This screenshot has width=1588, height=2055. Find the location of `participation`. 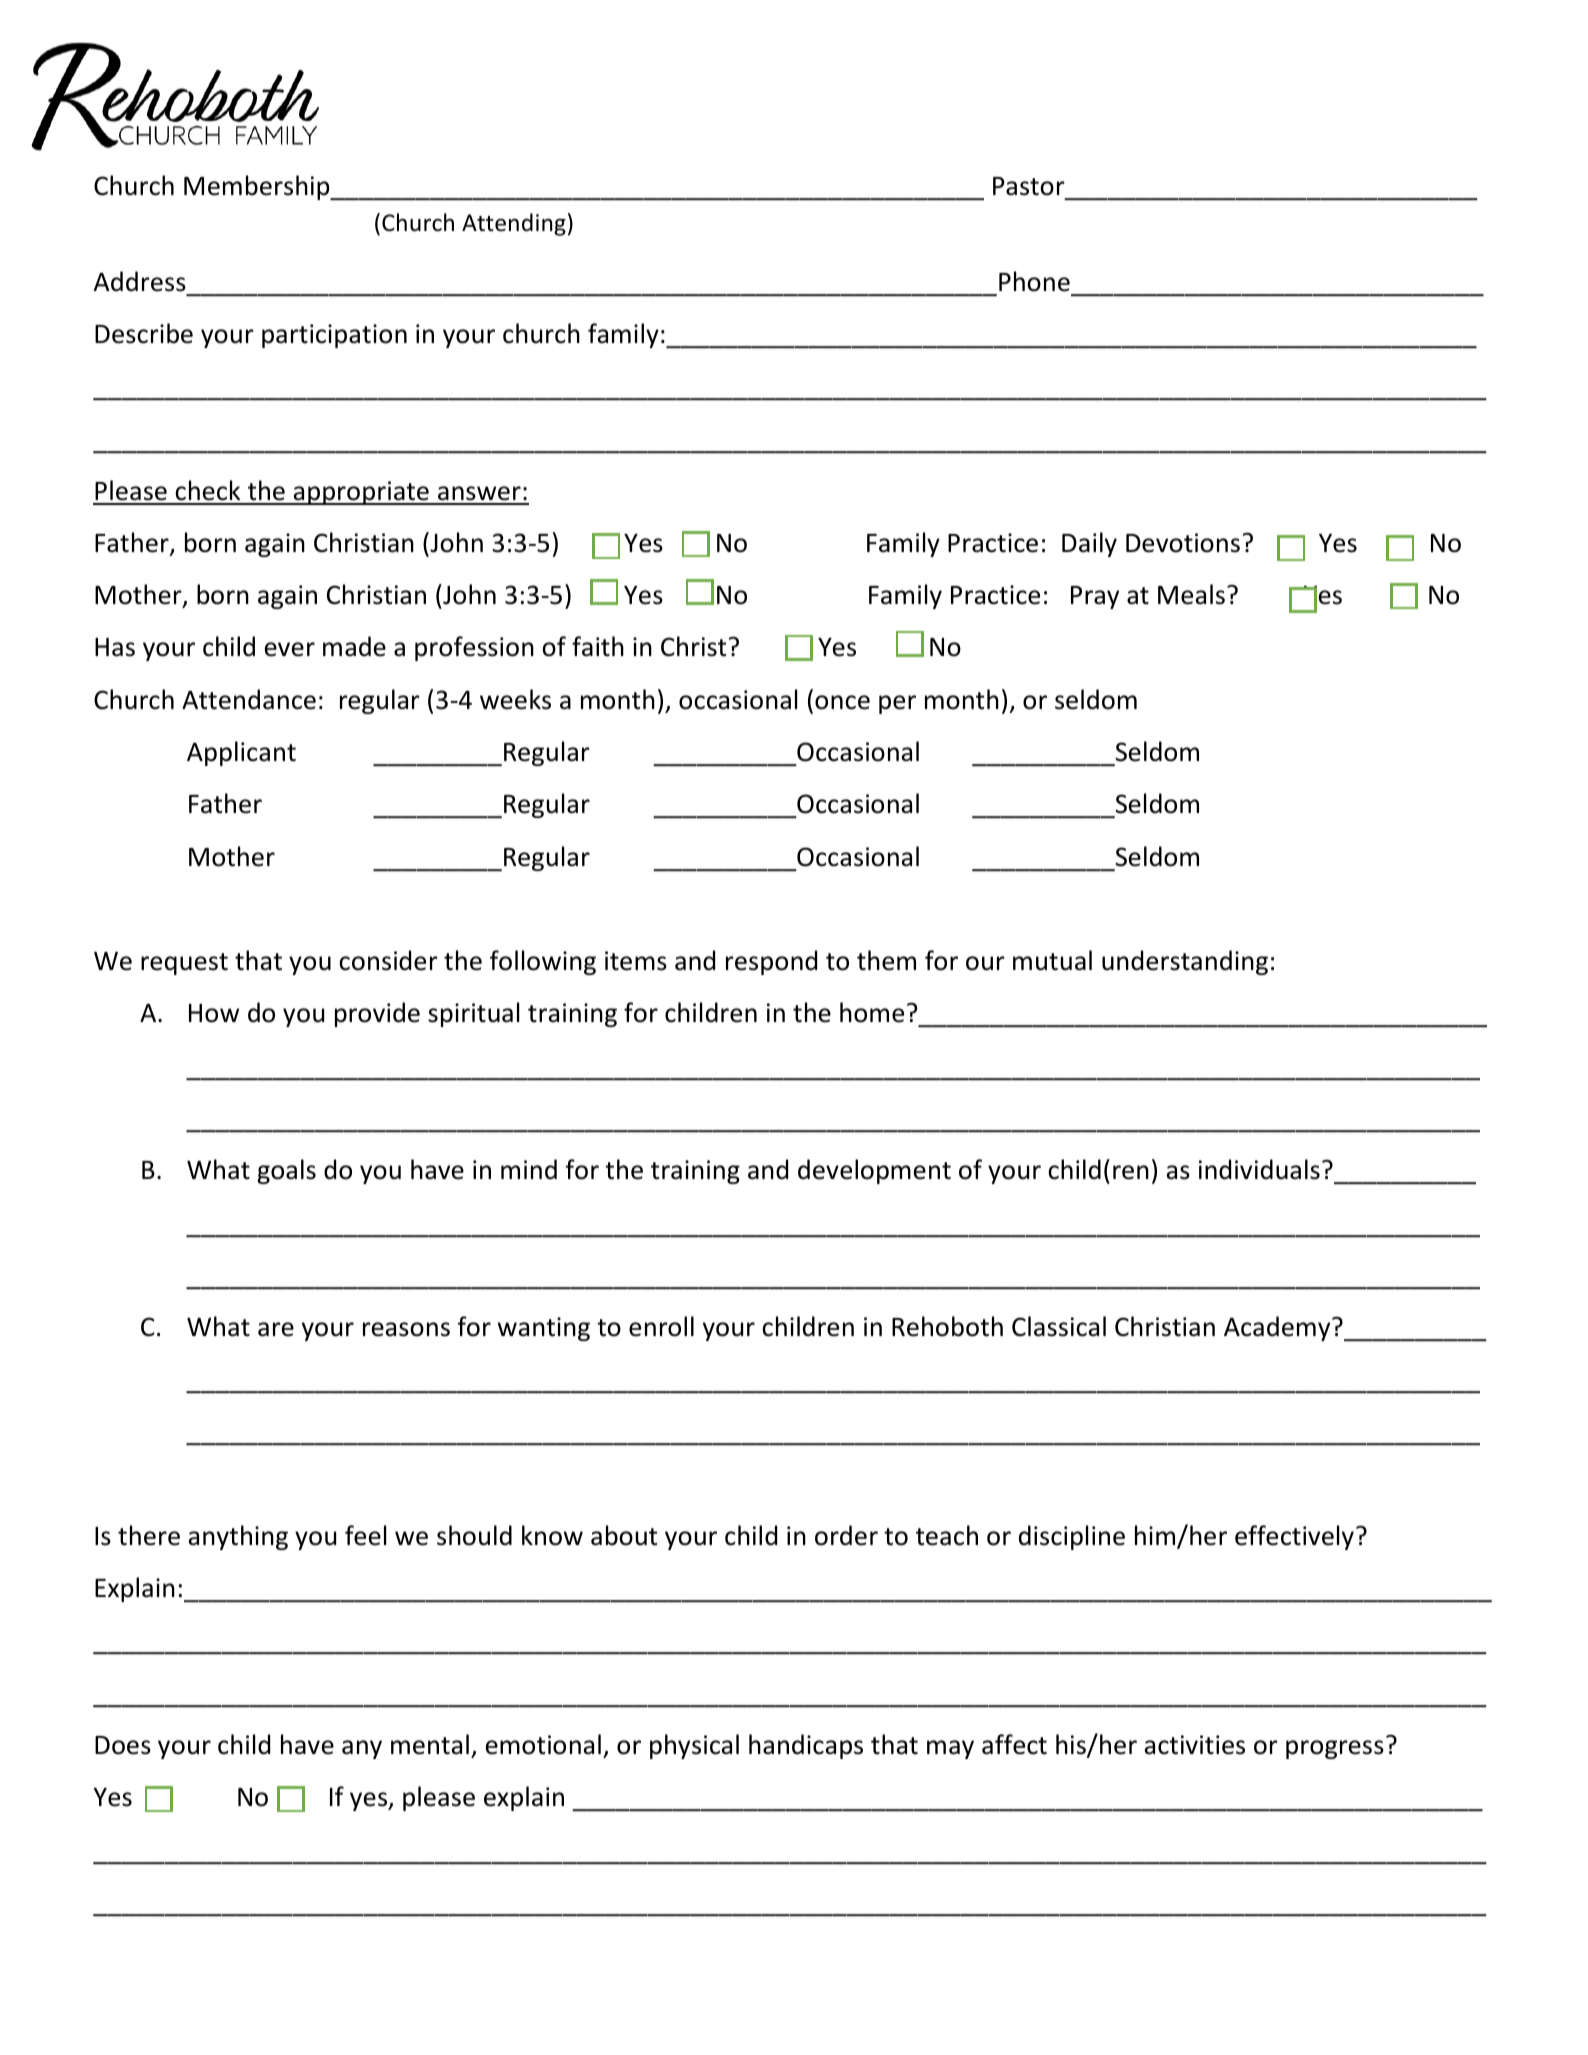

participation is located at coordinates (334, 336).
